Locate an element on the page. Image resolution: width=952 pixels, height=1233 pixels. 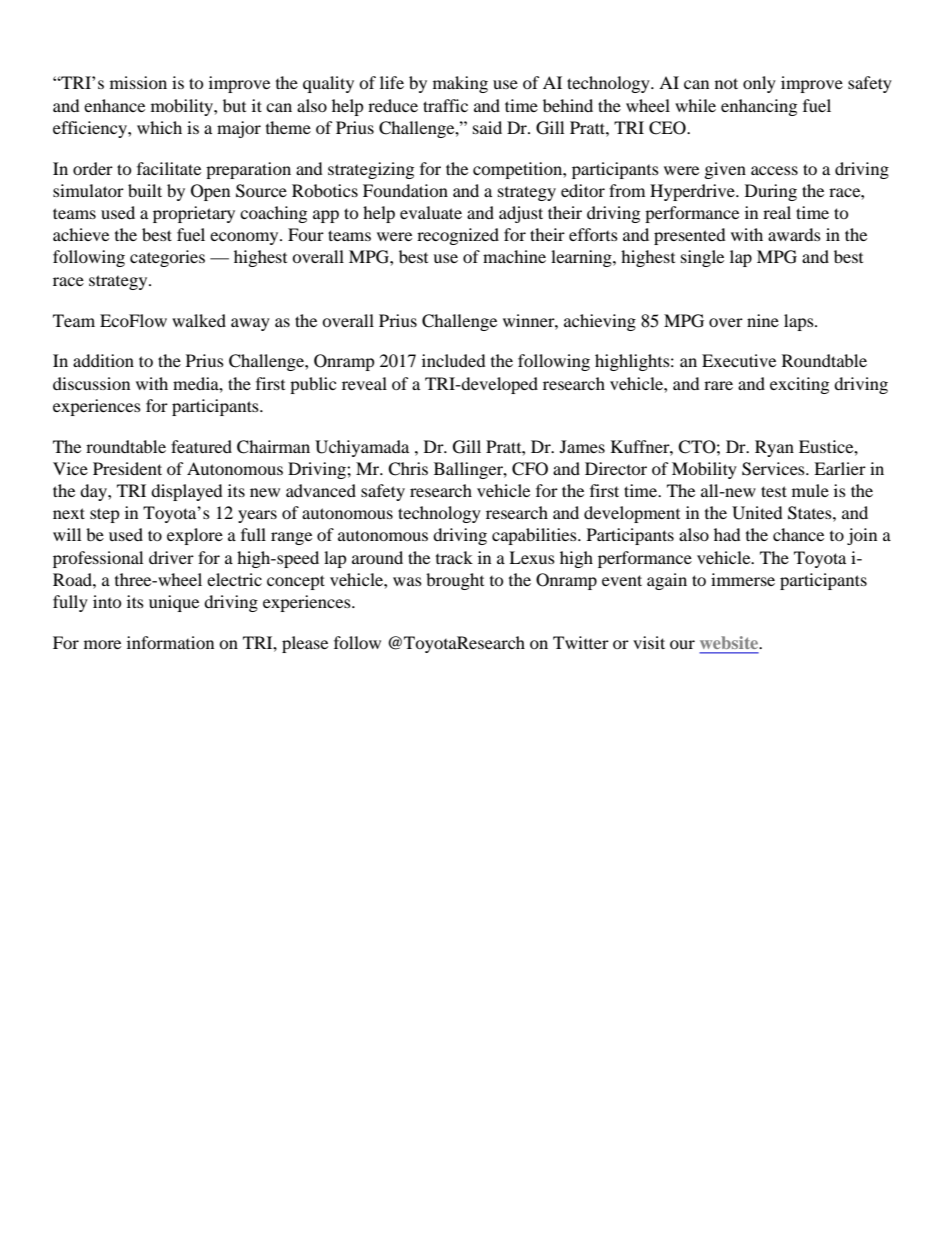
included is located at coordinates (454, 360).
